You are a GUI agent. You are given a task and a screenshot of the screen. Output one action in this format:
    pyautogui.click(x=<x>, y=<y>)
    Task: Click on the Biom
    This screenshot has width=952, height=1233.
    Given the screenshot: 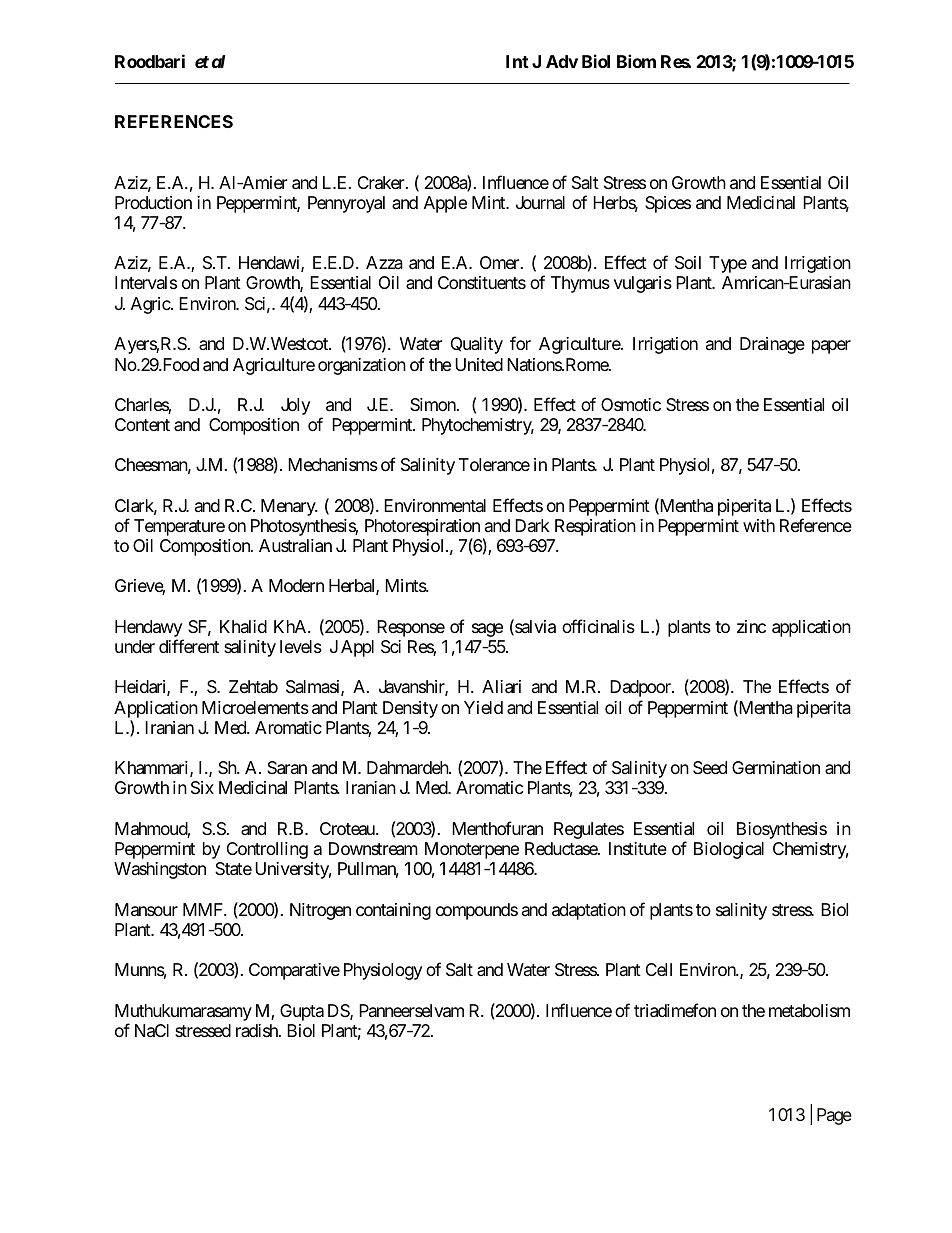 What is the action you would take?
    pyautogui.click(x=636, y=61)
